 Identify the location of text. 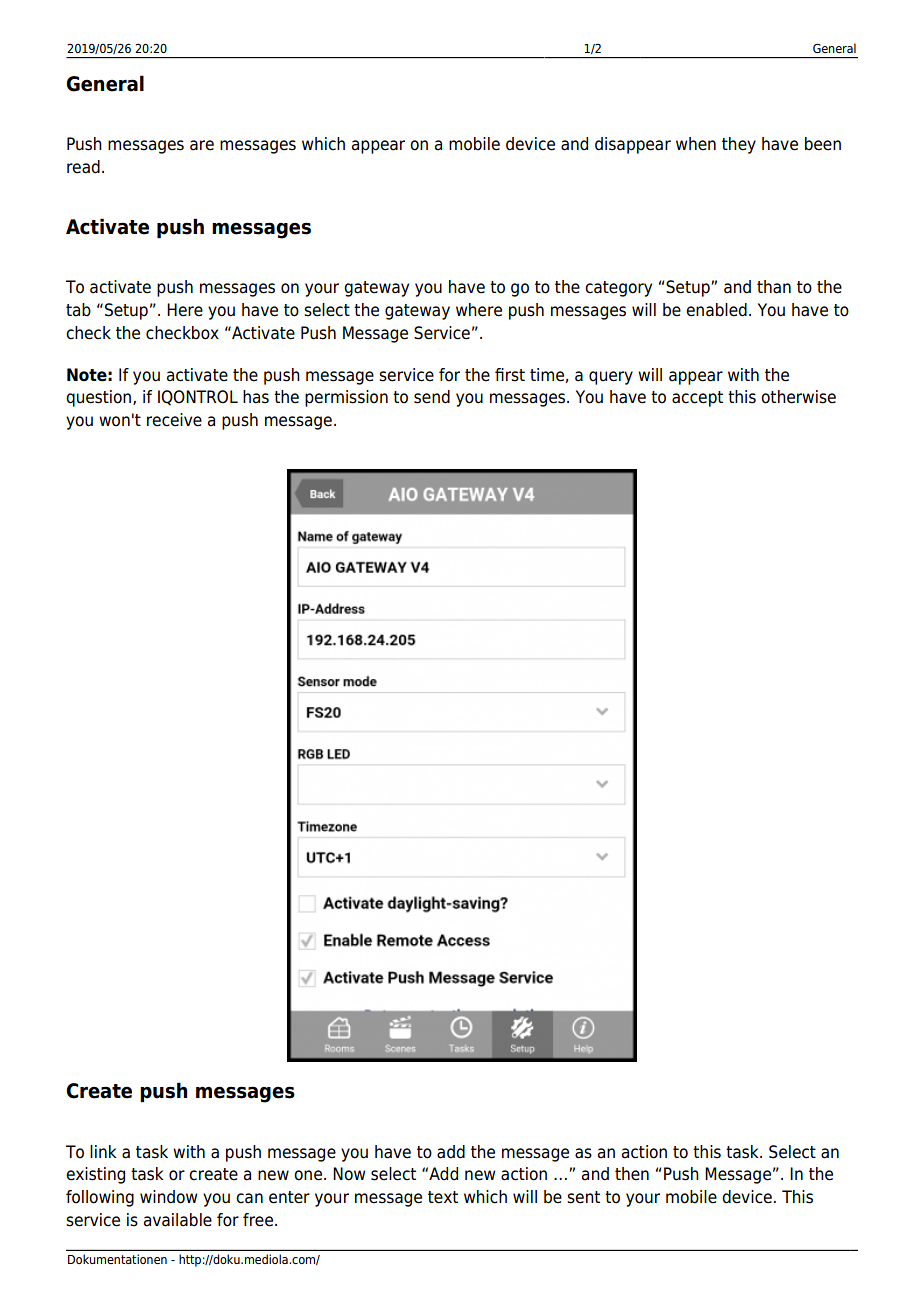
(443, 1197).
